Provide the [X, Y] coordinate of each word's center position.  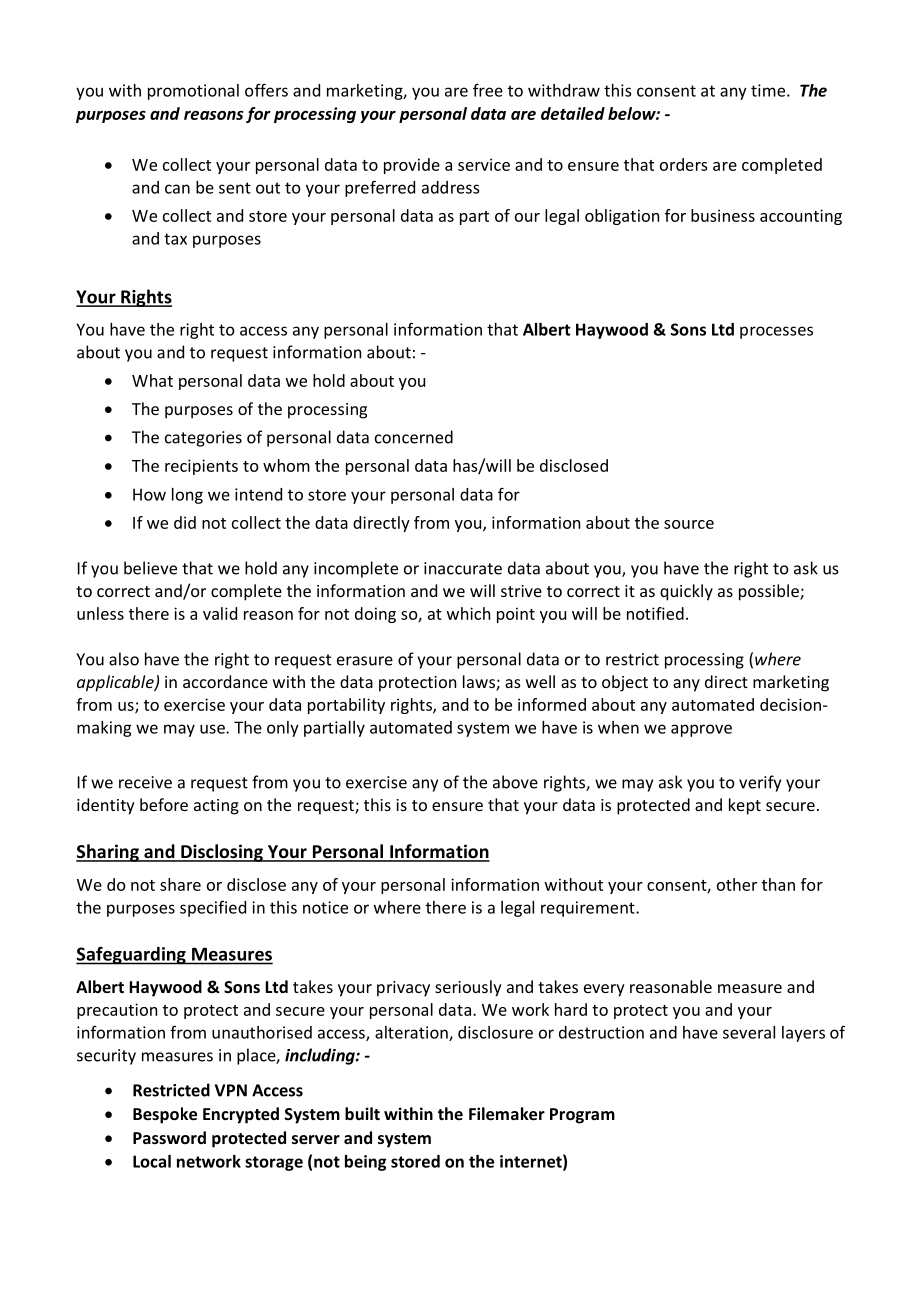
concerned [414, 437]
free [488, 90]
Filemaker [507, 1113]
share [180, 884]
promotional [193, 92]
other [737, 884]
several [749, 1032]
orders [684, 164]
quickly [686, 592]
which [468, 613]
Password [169, 1137]
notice [325, 907]
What [152, 380]
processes [776, 332]
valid [220, 613]
